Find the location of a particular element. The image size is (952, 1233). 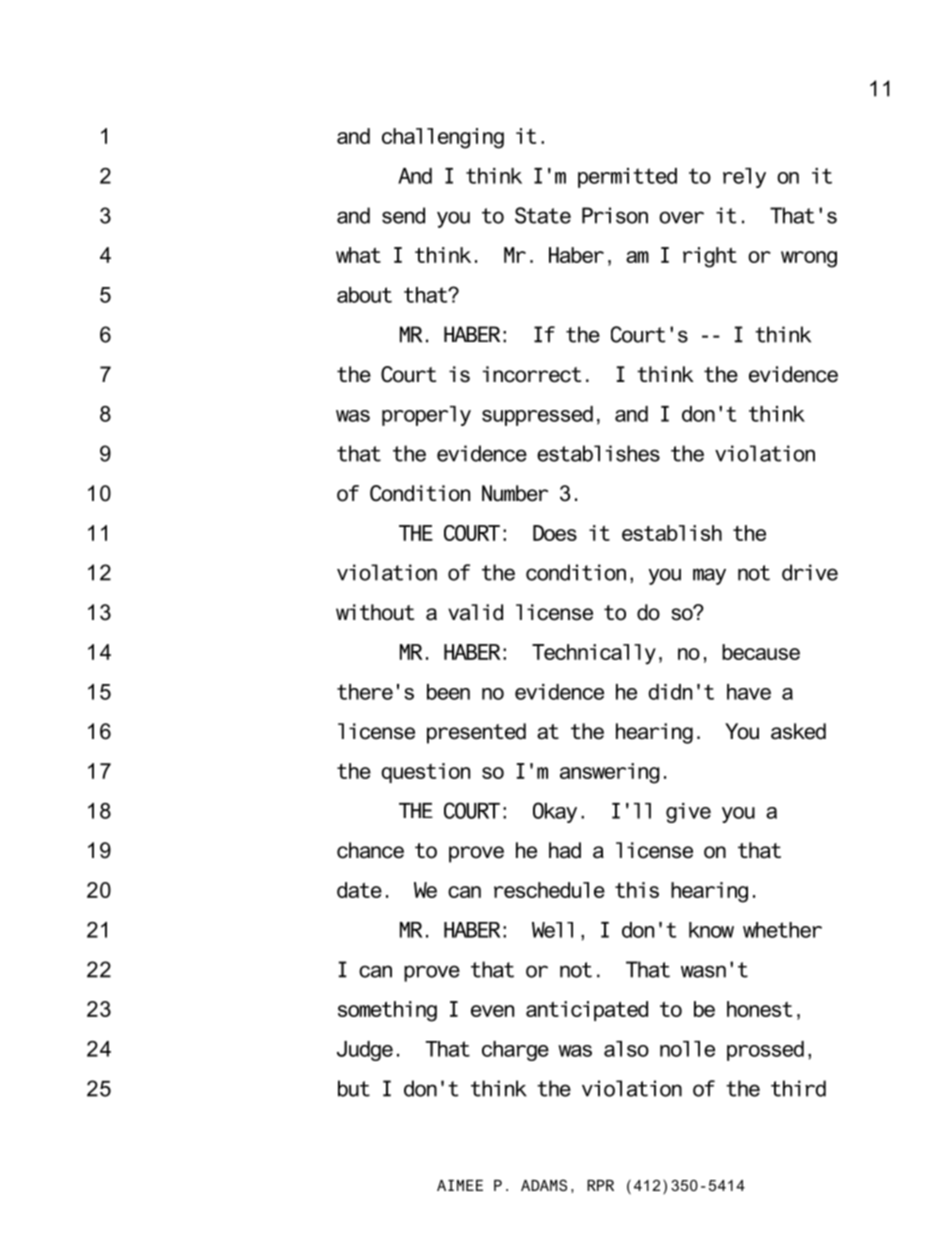

AIMEE is located at coordinates (460, 1185).
